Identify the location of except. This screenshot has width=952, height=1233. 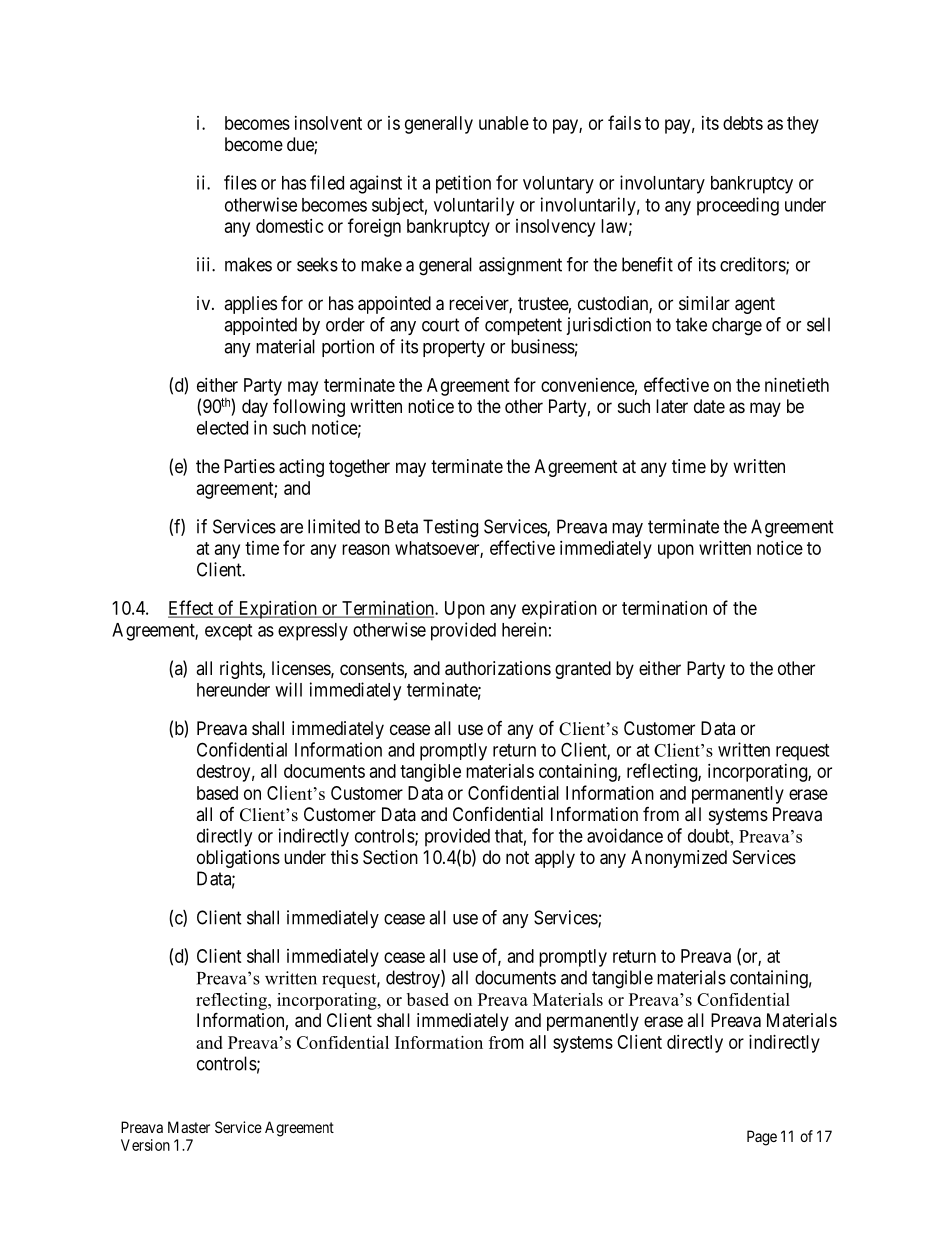
(228, 632).
